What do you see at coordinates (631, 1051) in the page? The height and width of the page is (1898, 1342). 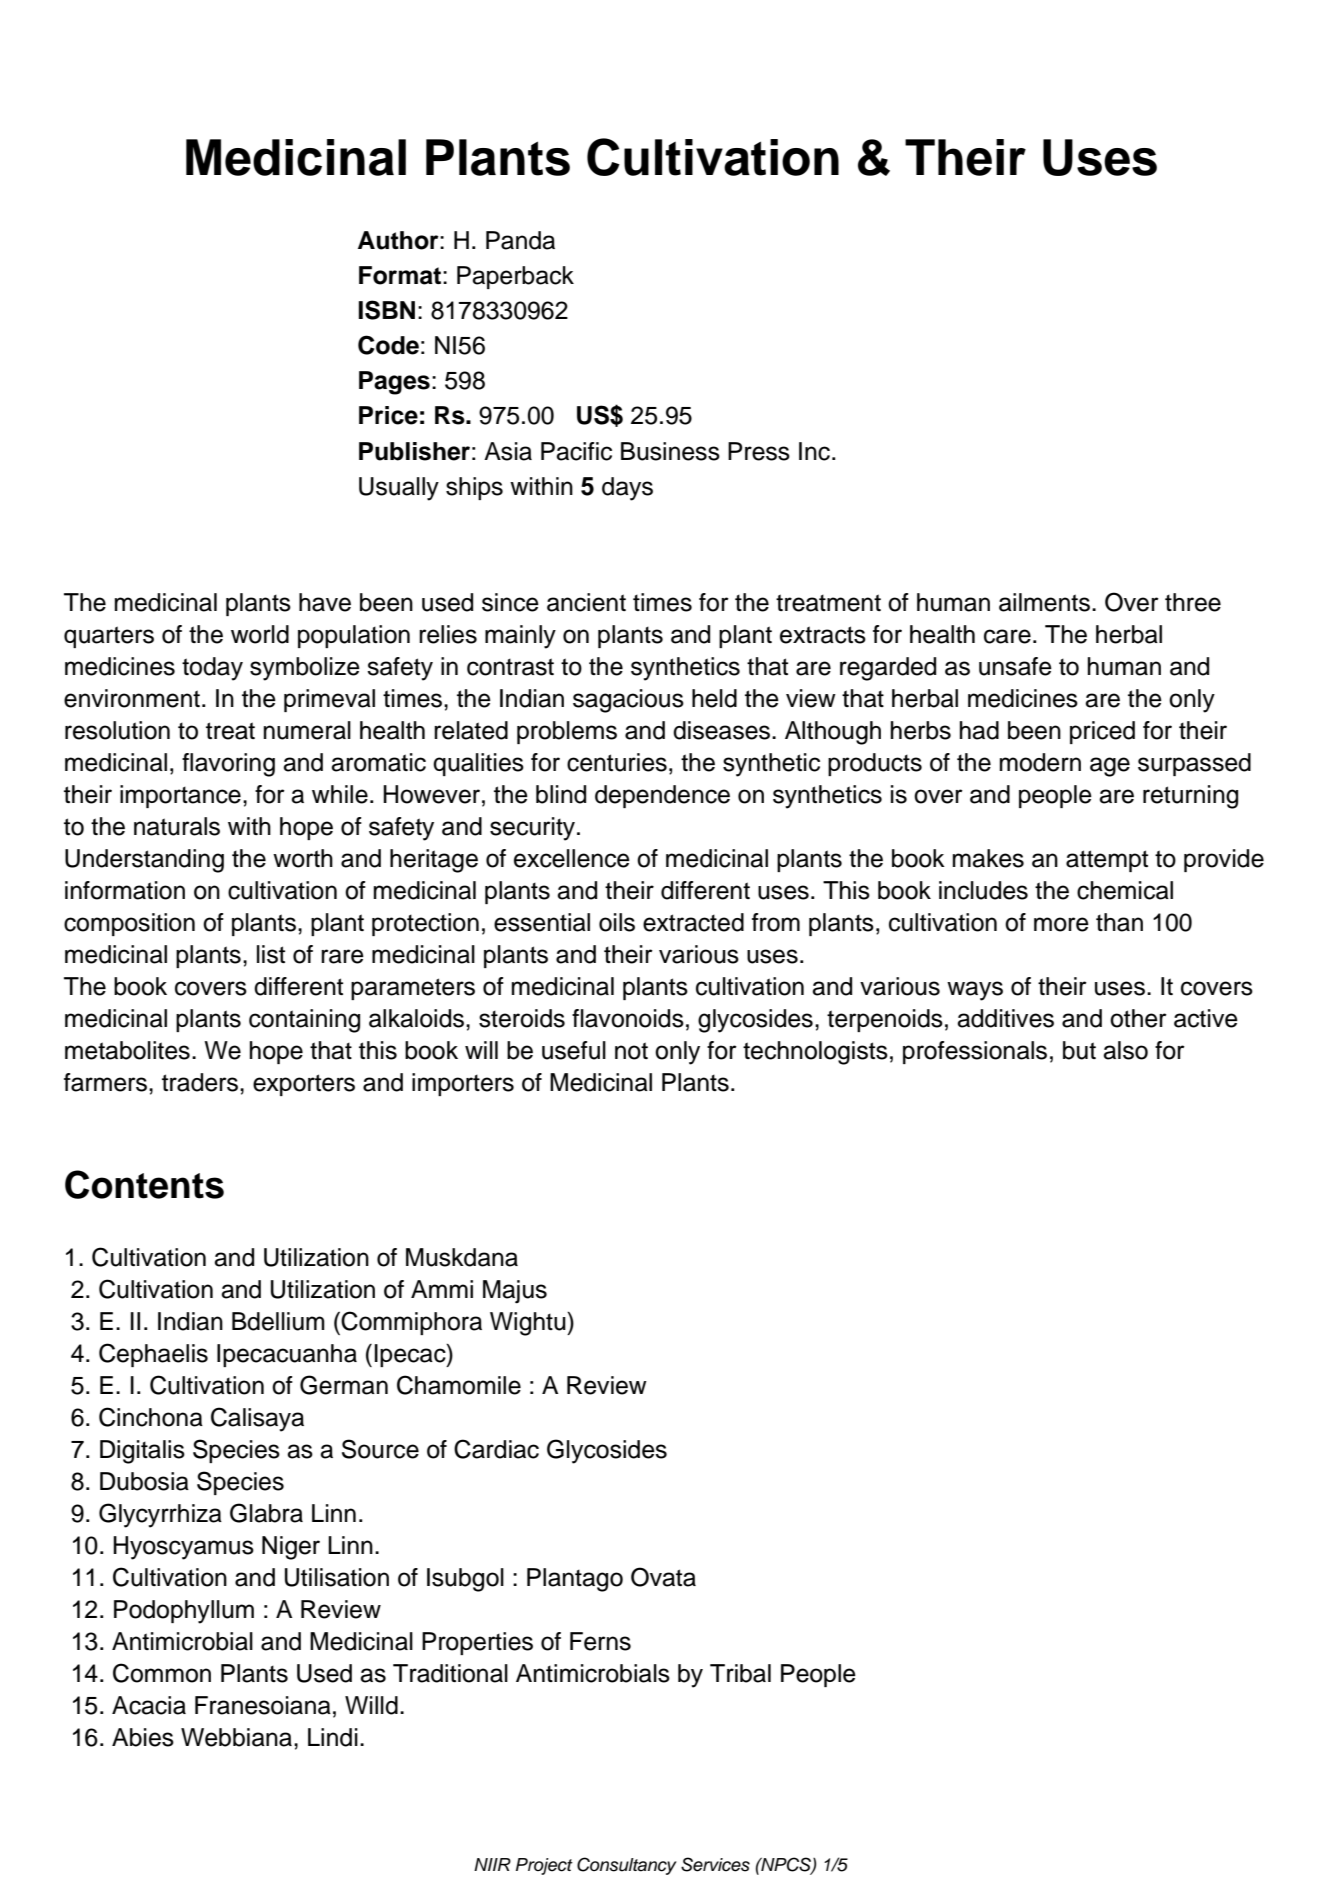 I see `not` at bounding box center [631, 1051].
